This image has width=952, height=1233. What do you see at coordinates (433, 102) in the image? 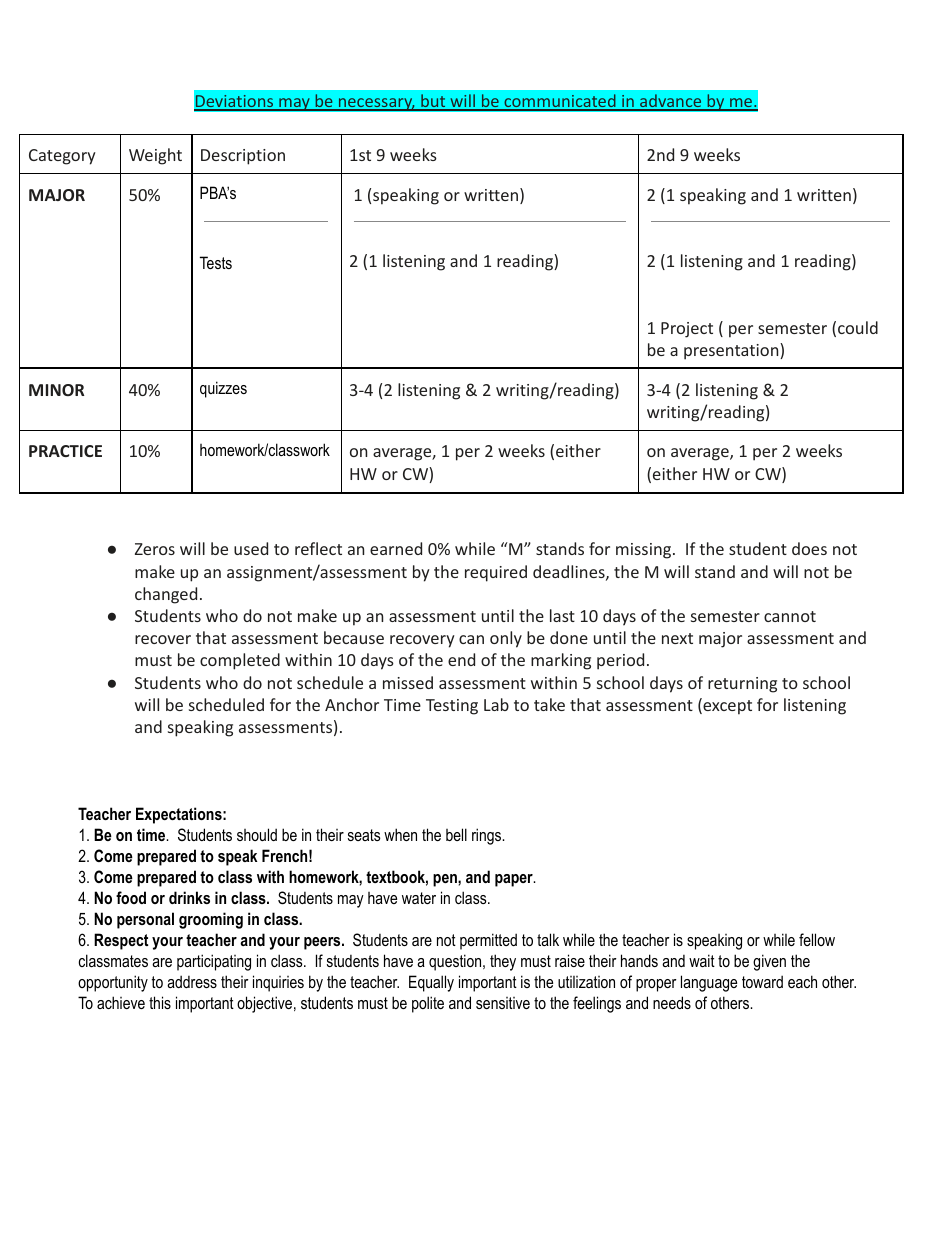
I see `but` at bounding box center [433, 102].
